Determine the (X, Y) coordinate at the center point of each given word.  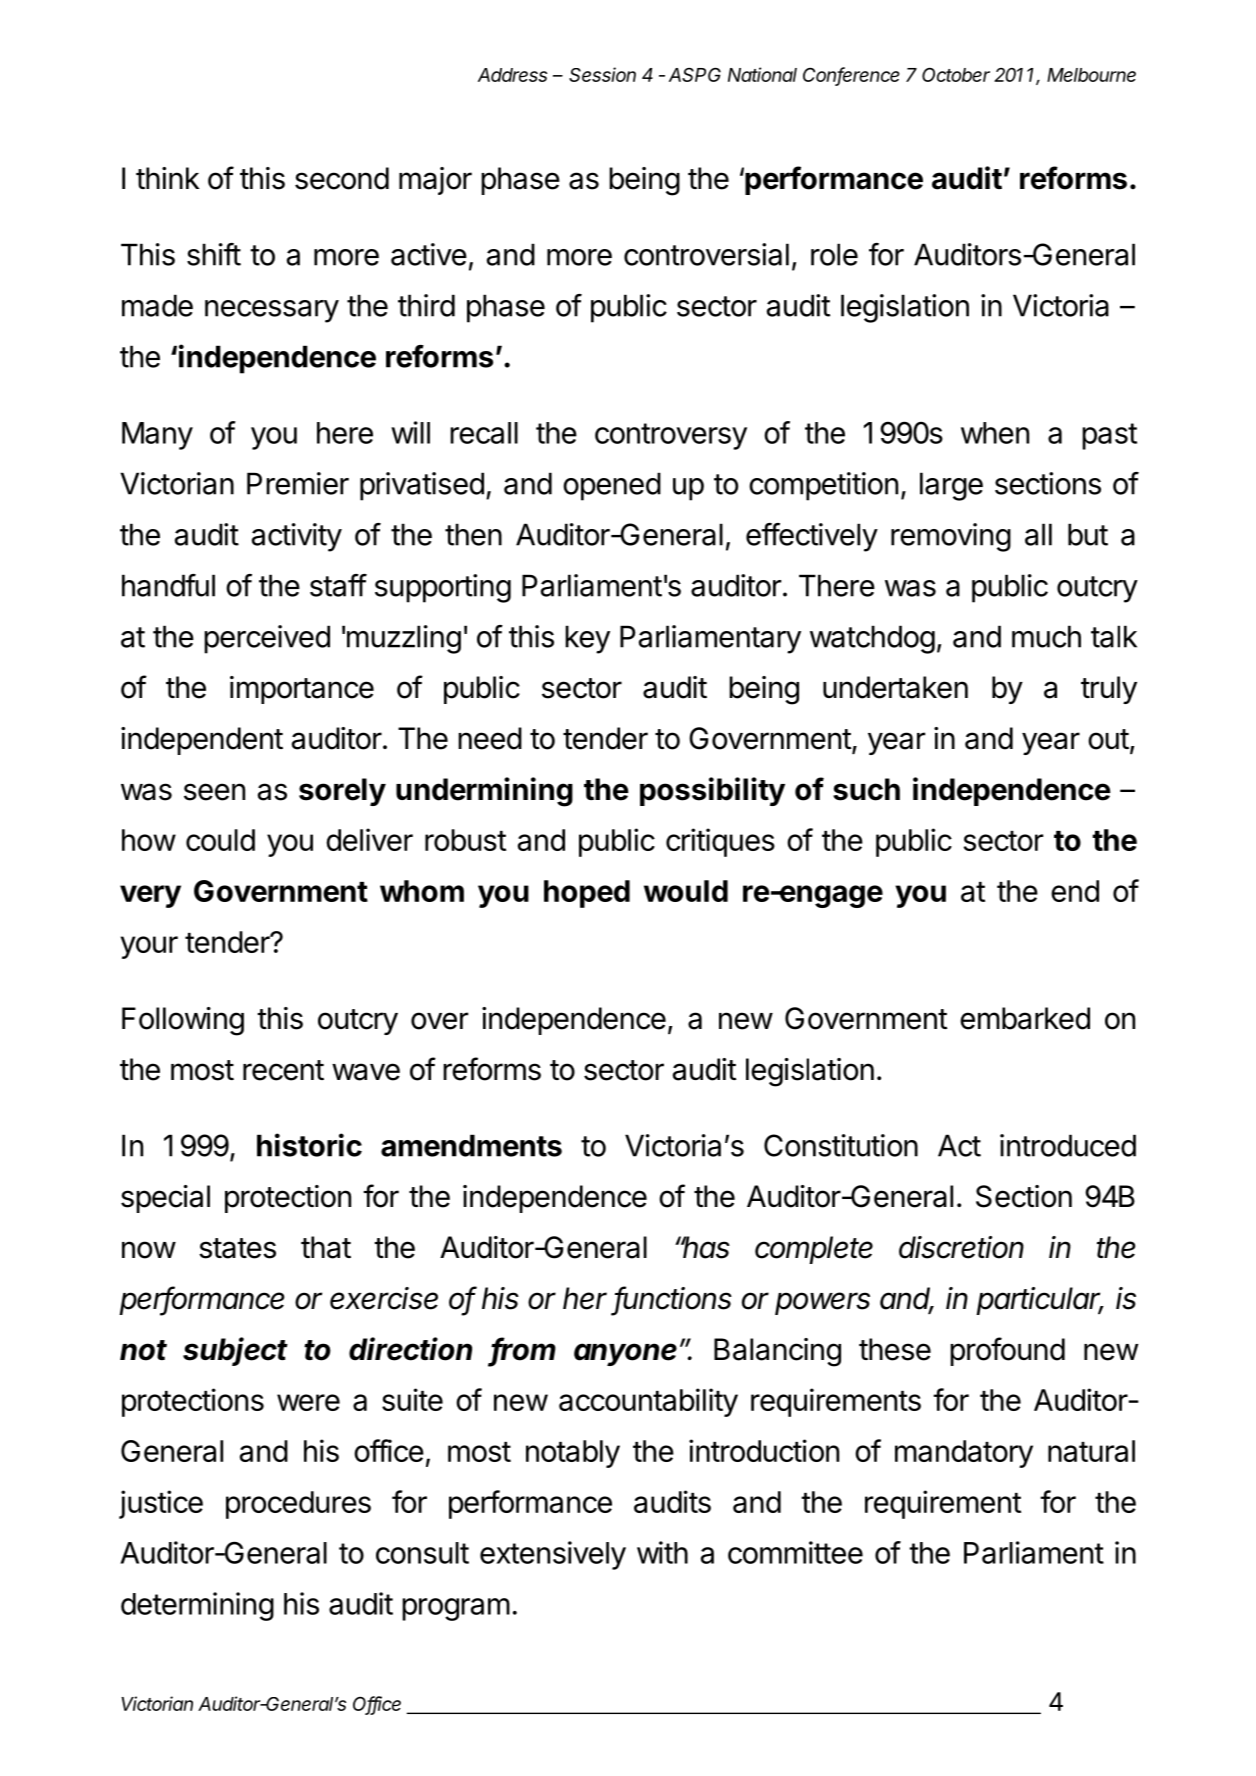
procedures (298, 1505)
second (342, 178)
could (220, 840)
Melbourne (1091, 75)
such (866, 789)
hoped (587, 894)
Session (602, 74)
